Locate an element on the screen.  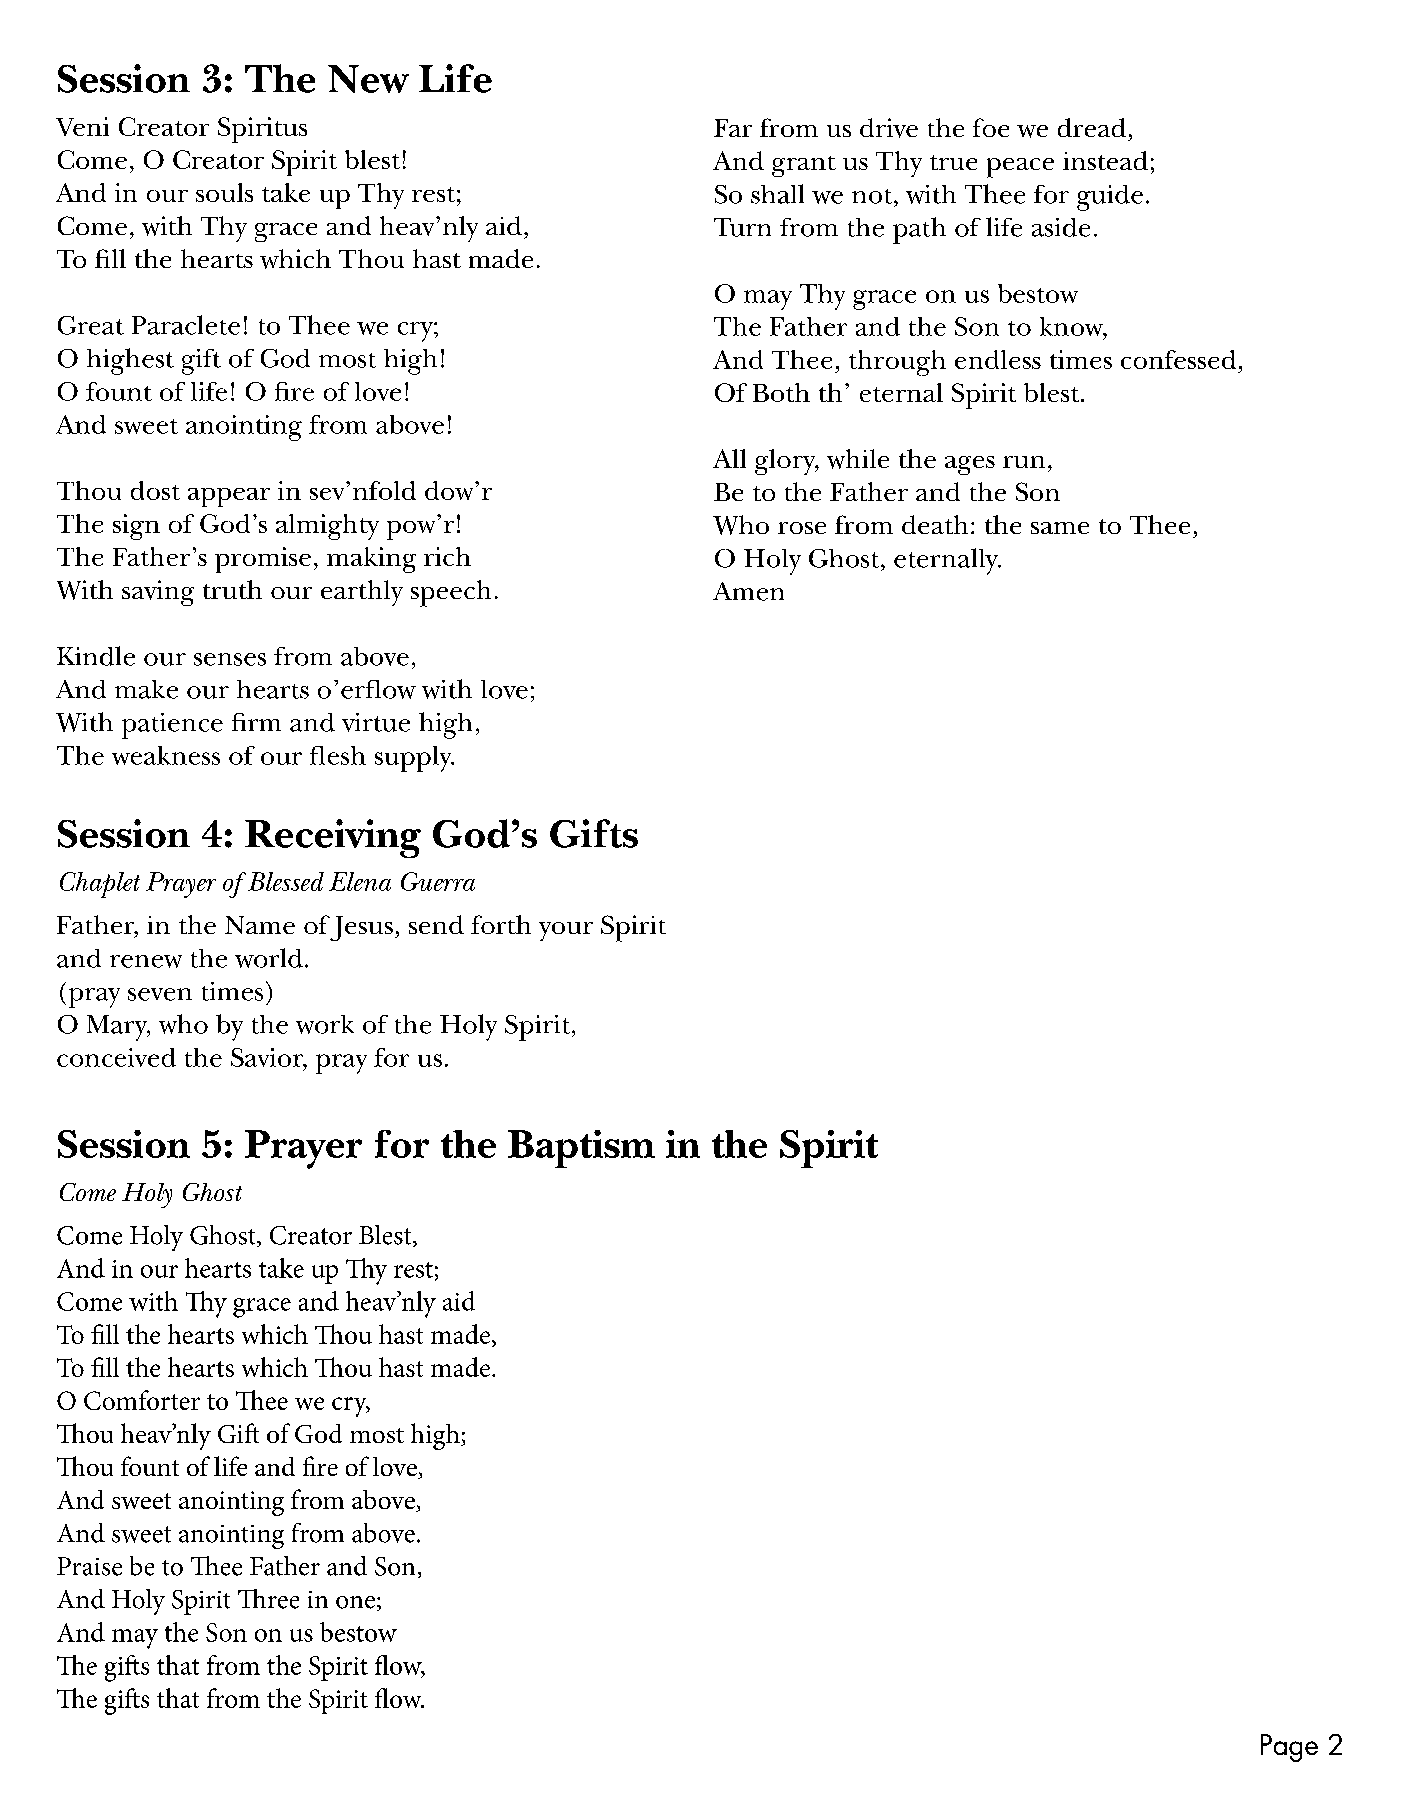
souls is located at coordinates (224, 192).
